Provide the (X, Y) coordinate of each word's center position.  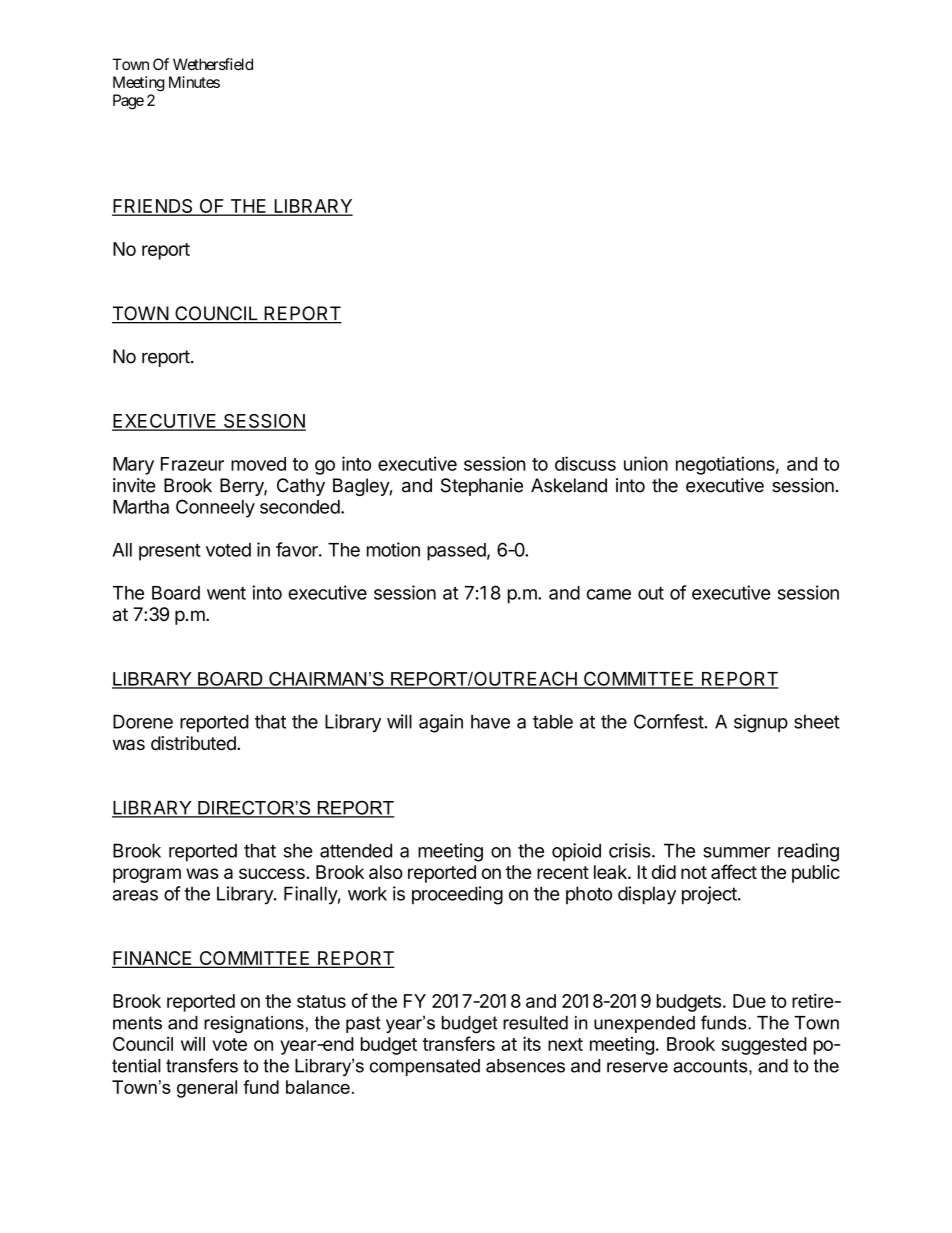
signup (761, 723)
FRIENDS (153, 207)
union (646, 463)
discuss (585, 463)
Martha (141, 507)
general (207, 1089)
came (609, 594)
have (490, 721)
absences (525, 1066)
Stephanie (482, 487)
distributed (194, 743)
